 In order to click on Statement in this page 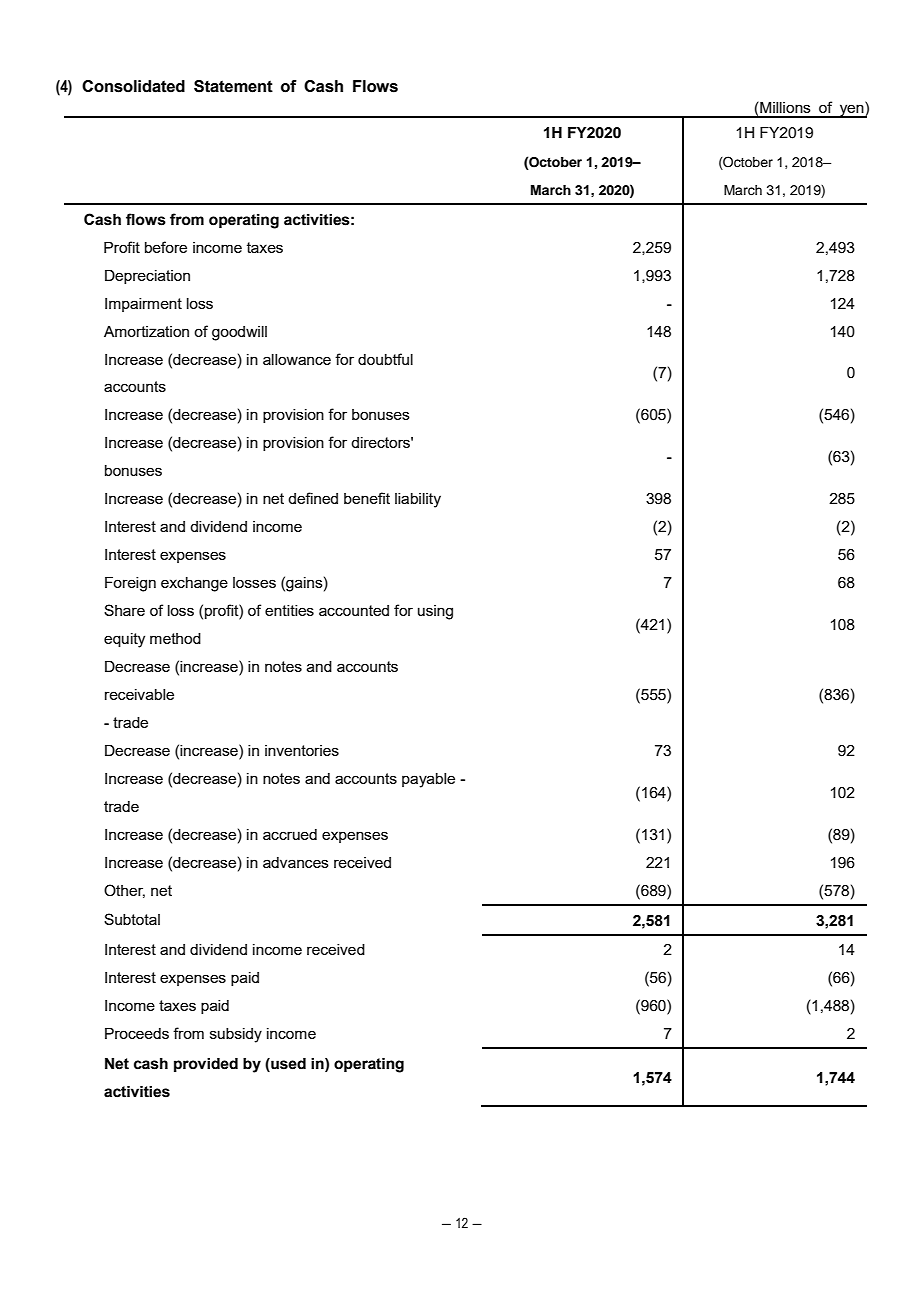, I will do `click(233, 86)`.
